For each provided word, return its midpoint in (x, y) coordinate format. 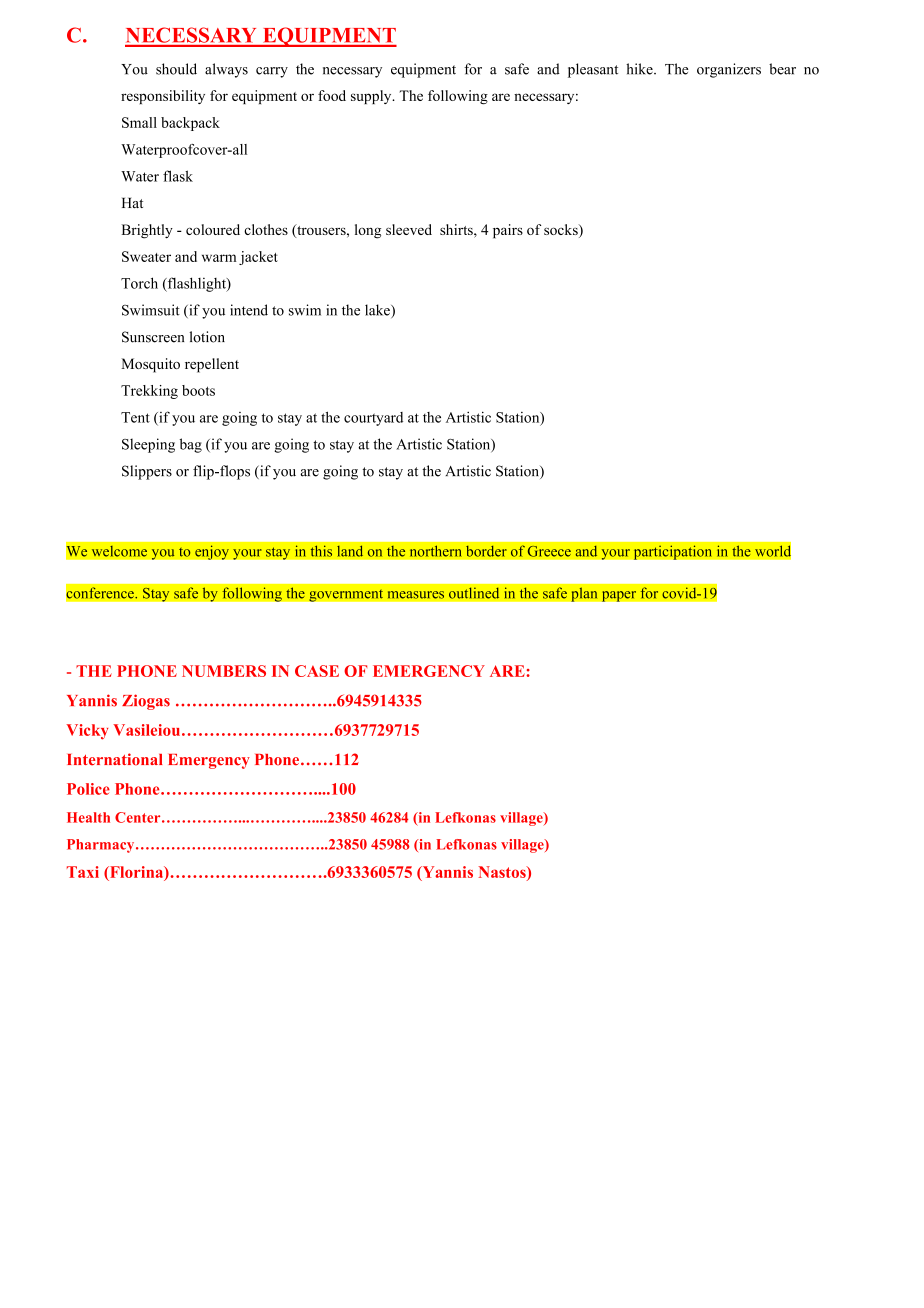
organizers (729, 70)
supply (372, 97)
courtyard (373, 419)
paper (618, 596)
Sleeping (148, 445)
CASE (317, 671)
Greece (549, 551)
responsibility (163, 97)
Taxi (83, 872)
